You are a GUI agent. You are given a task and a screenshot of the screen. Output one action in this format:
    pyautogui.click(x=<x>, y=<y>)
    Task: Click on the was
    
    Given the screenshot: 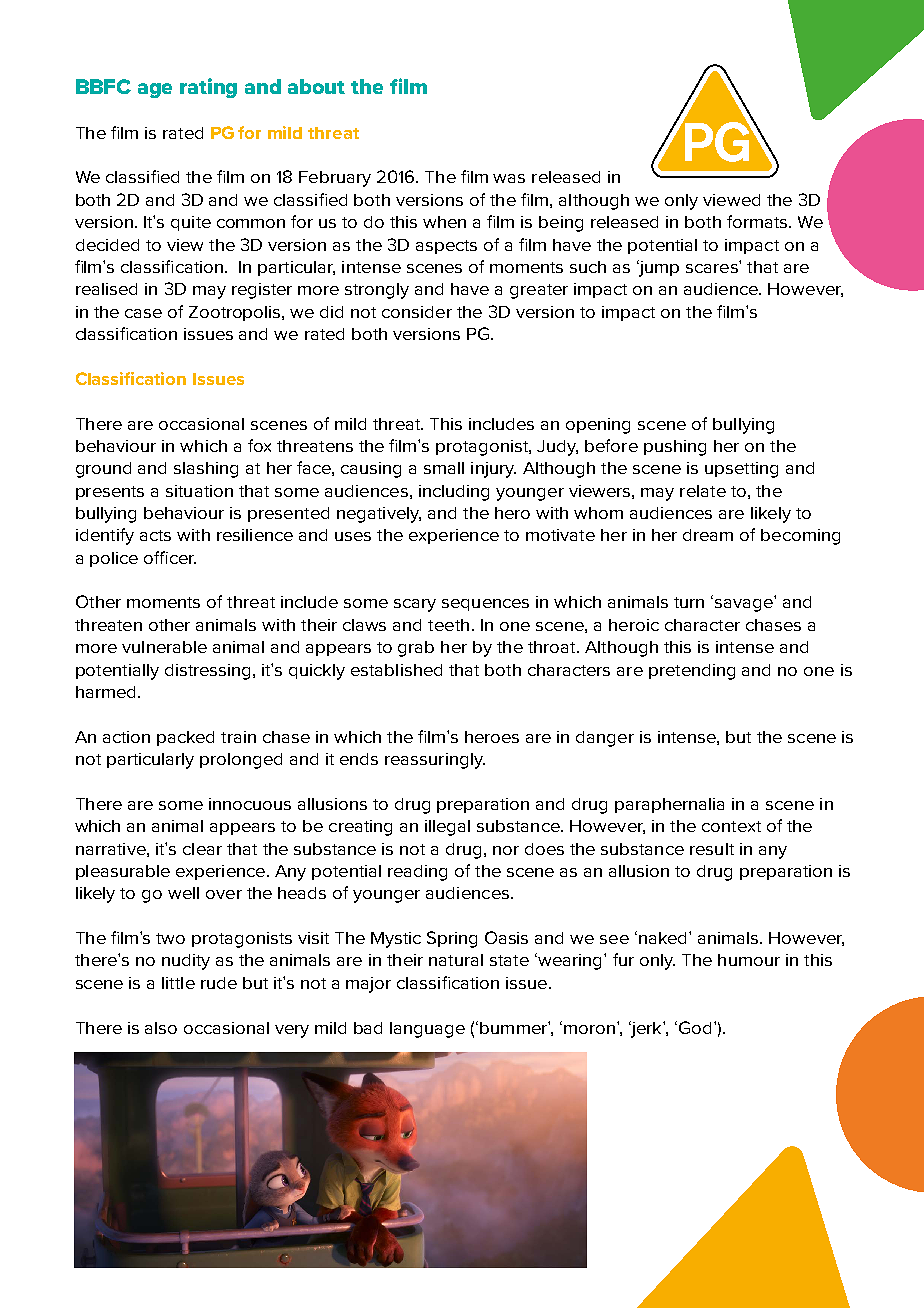 What is the action you would take?
    pyautogui.click(x=509, y=178)
